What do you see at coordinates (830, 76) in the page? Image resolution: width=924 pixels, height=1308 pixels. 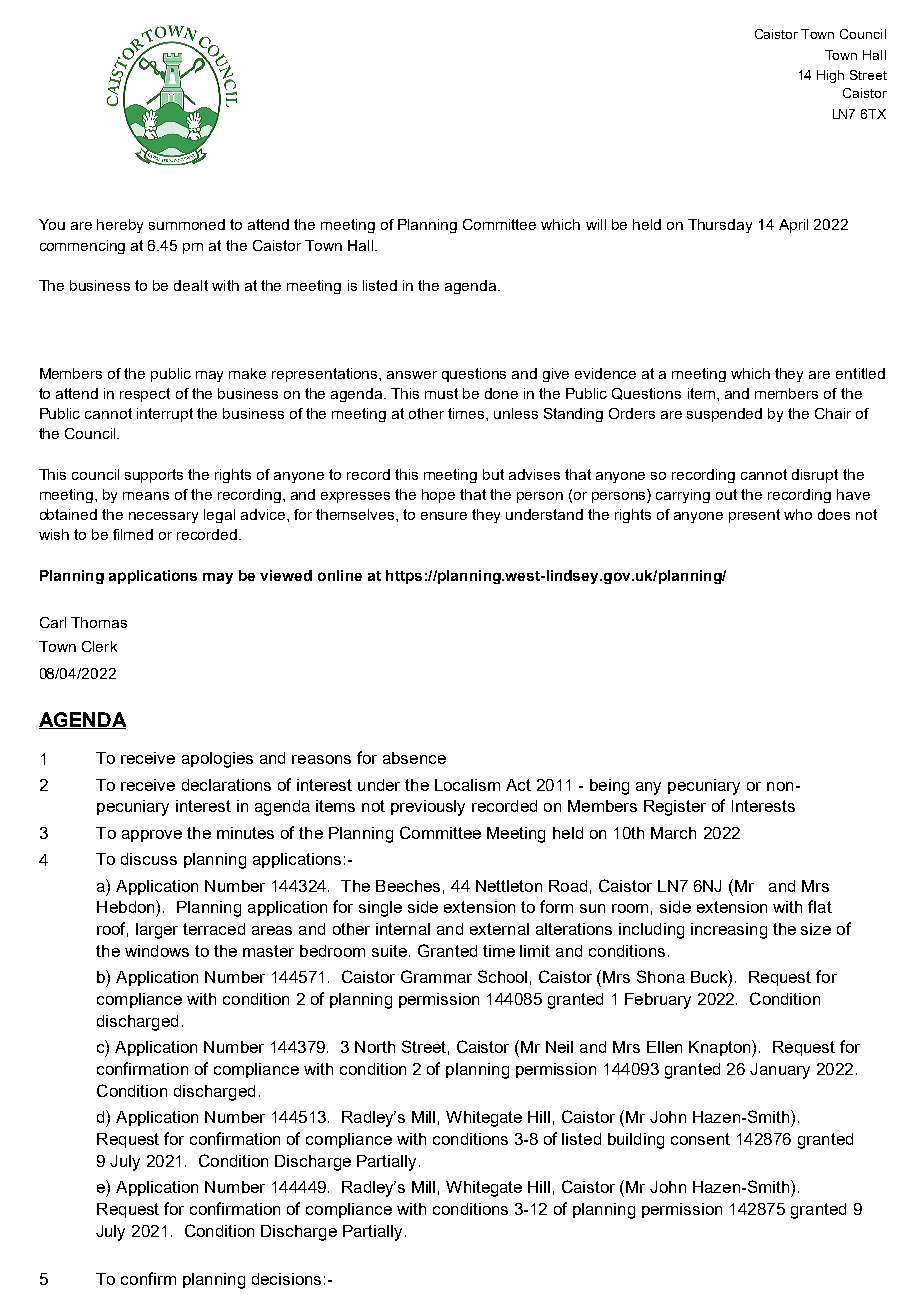 I see `High` at bounding box center [830, 76].
